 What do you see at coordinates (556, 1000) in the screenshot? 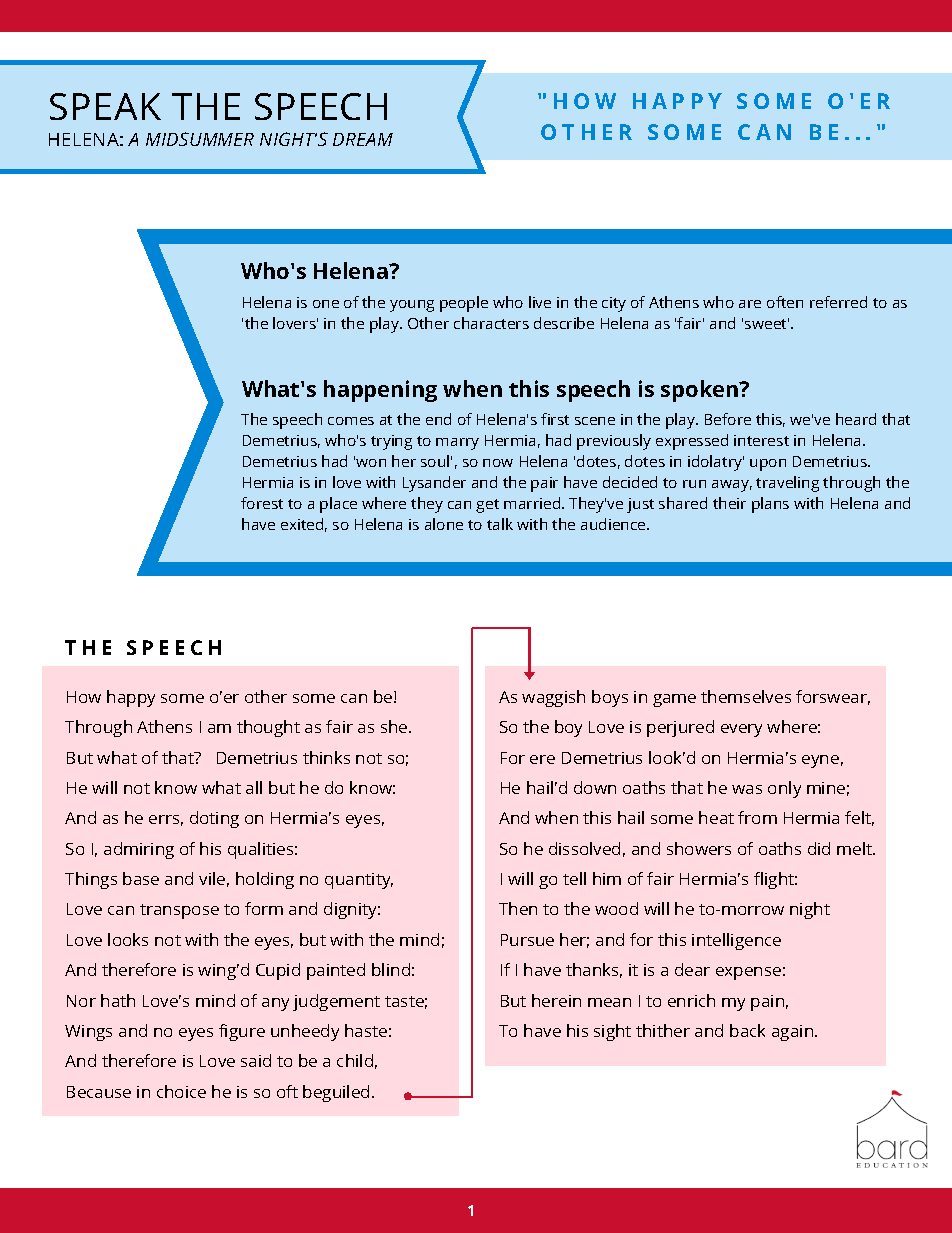
I see `herein` at bounding box center [556, 1000].
